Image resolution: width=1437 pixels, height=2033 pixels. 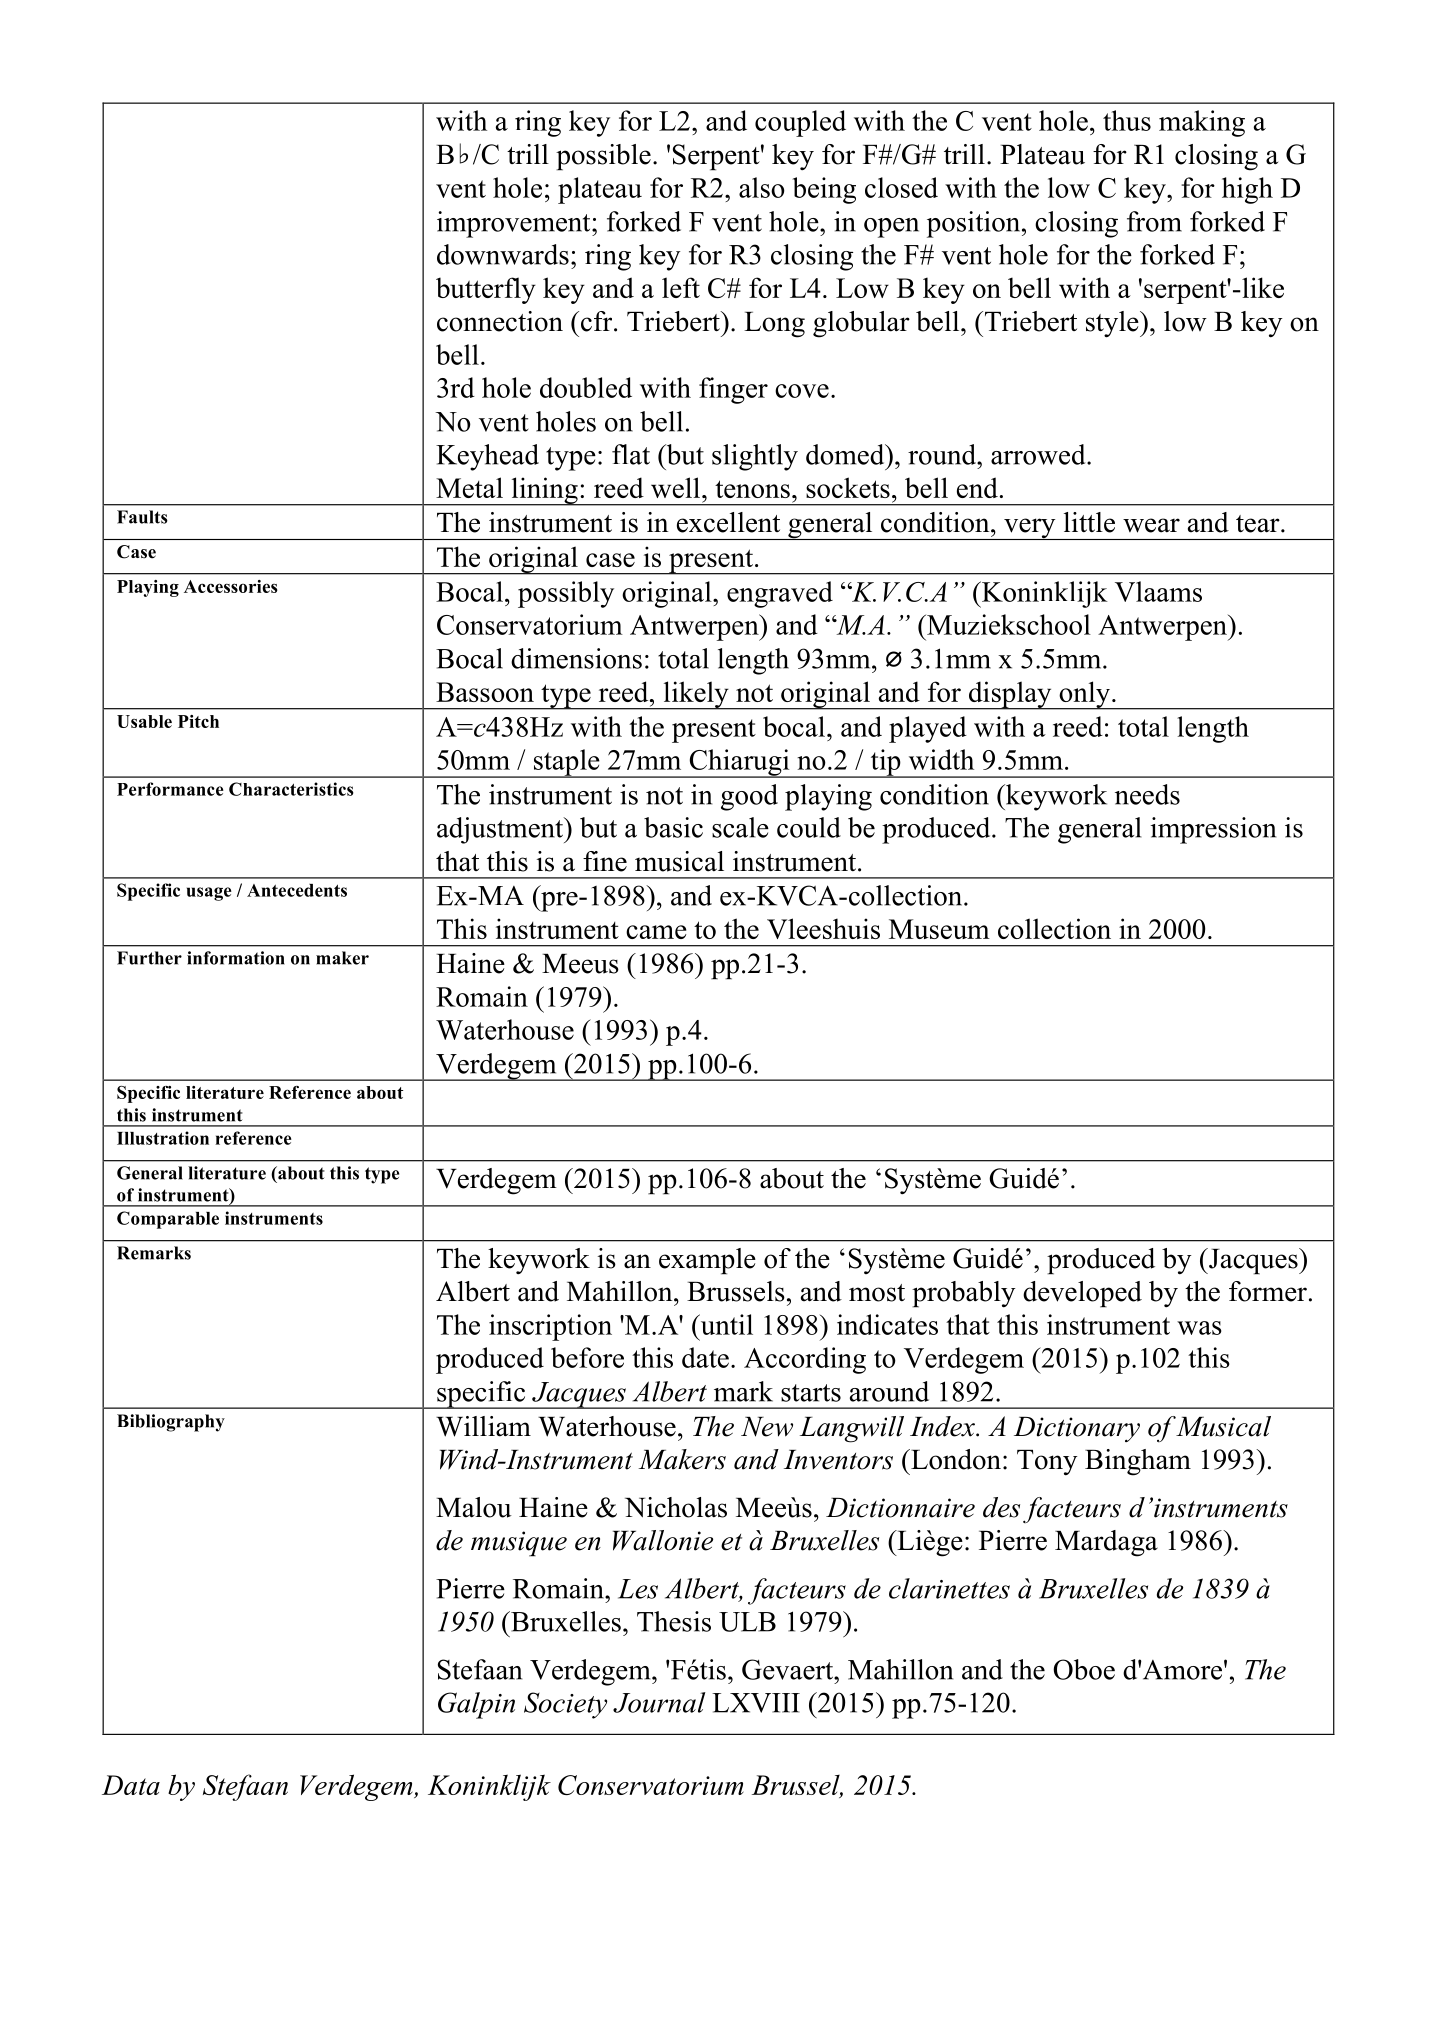 I want to click on Bibliography, so click(x=171, y=1423).
